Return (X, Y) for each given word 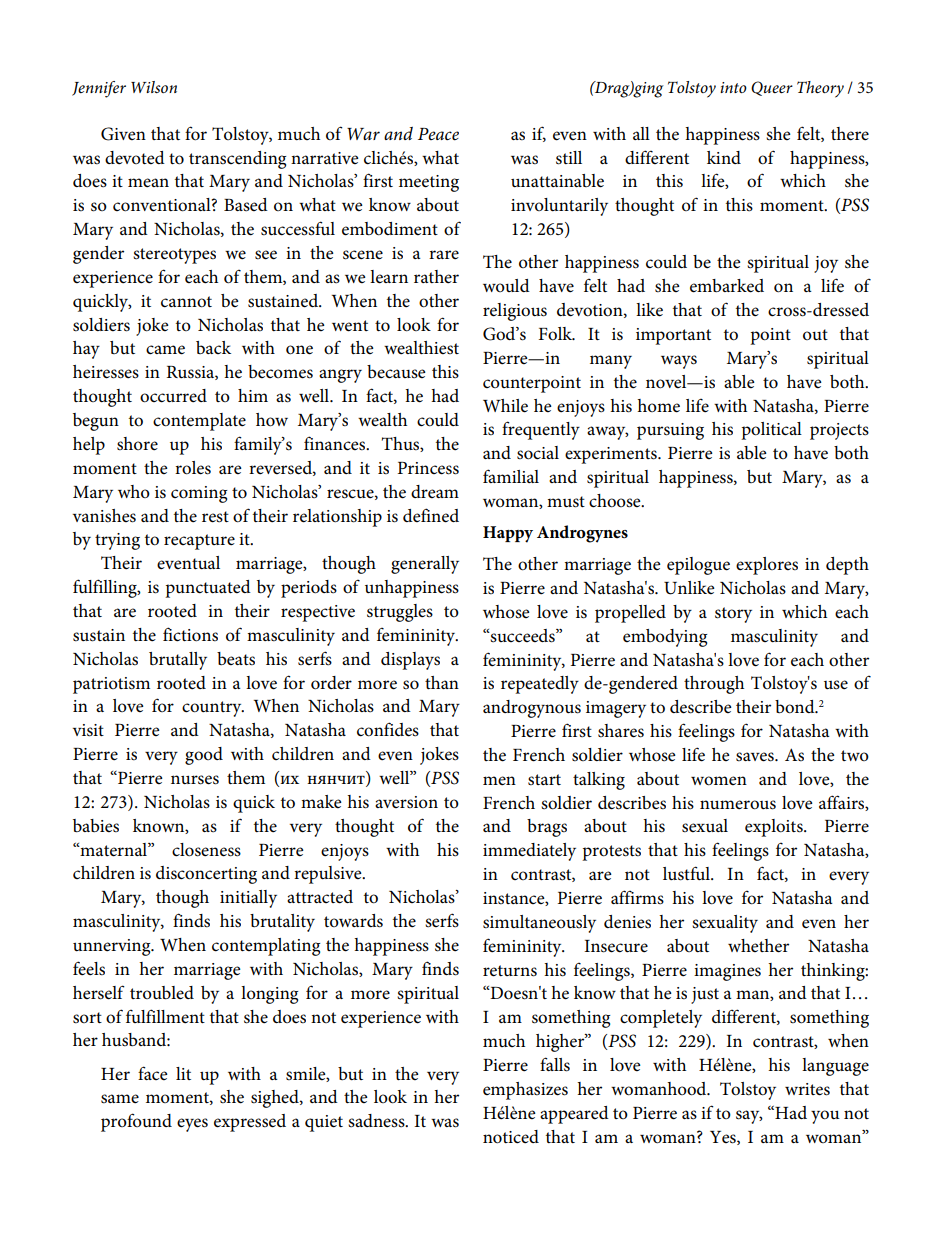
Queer (772, 88)
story (733, 615)
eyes (192, 1125)
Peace (438, 134)
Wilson (154, 87)
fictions (190, 634)
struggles (400, 613)
